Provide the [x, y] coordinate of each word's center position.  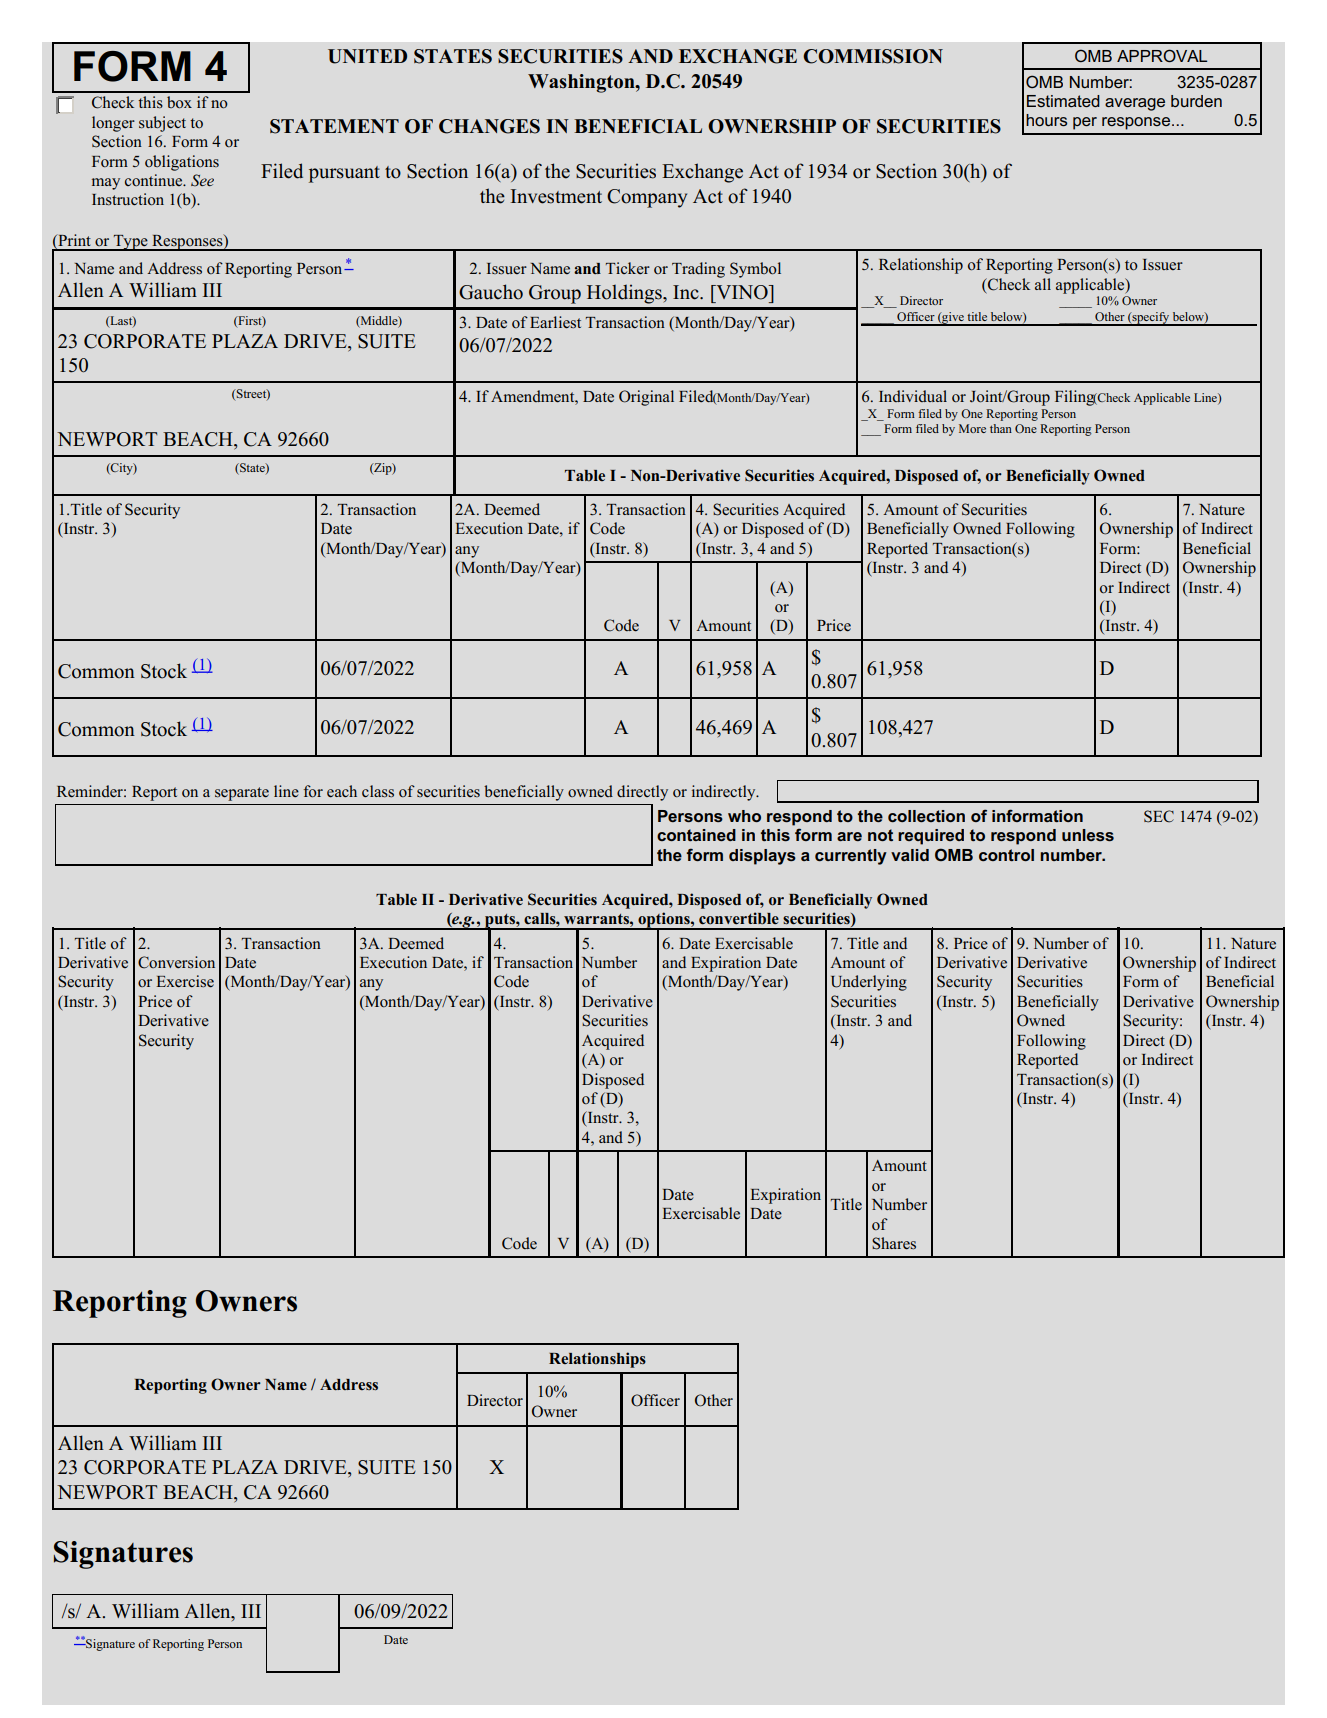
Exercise [185, 981]
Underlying [869, 983]
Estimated [1063, 101]
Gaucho [491, 292]
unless [1088, 835]
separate [242, 794]
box [179, 102]
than [1001, 428]
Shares [894, 1243]
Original [646, 398]
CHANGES [489, 126]
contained [696, 835]
